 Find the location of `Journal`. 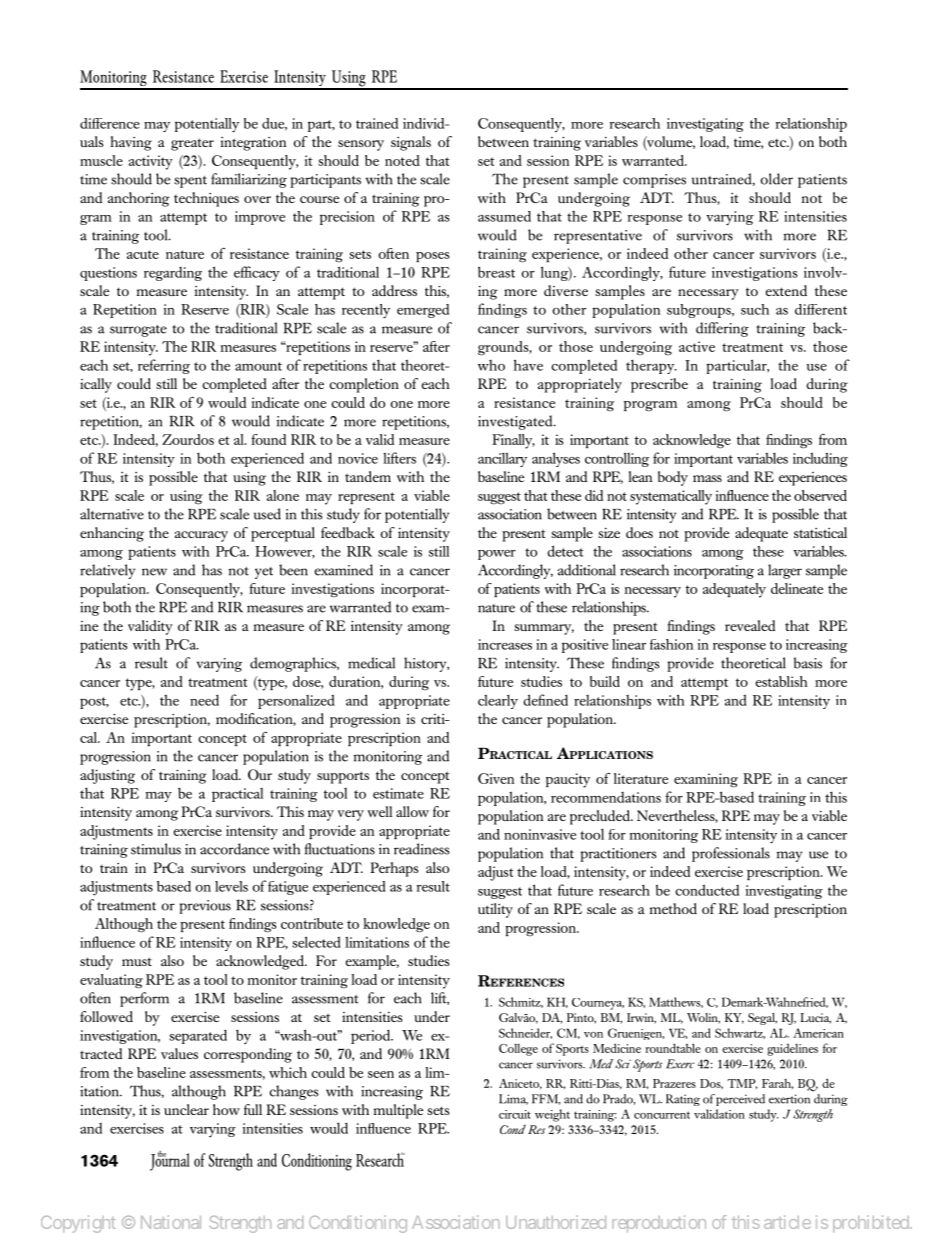

Journal is located at coordinates (170, 1161).
